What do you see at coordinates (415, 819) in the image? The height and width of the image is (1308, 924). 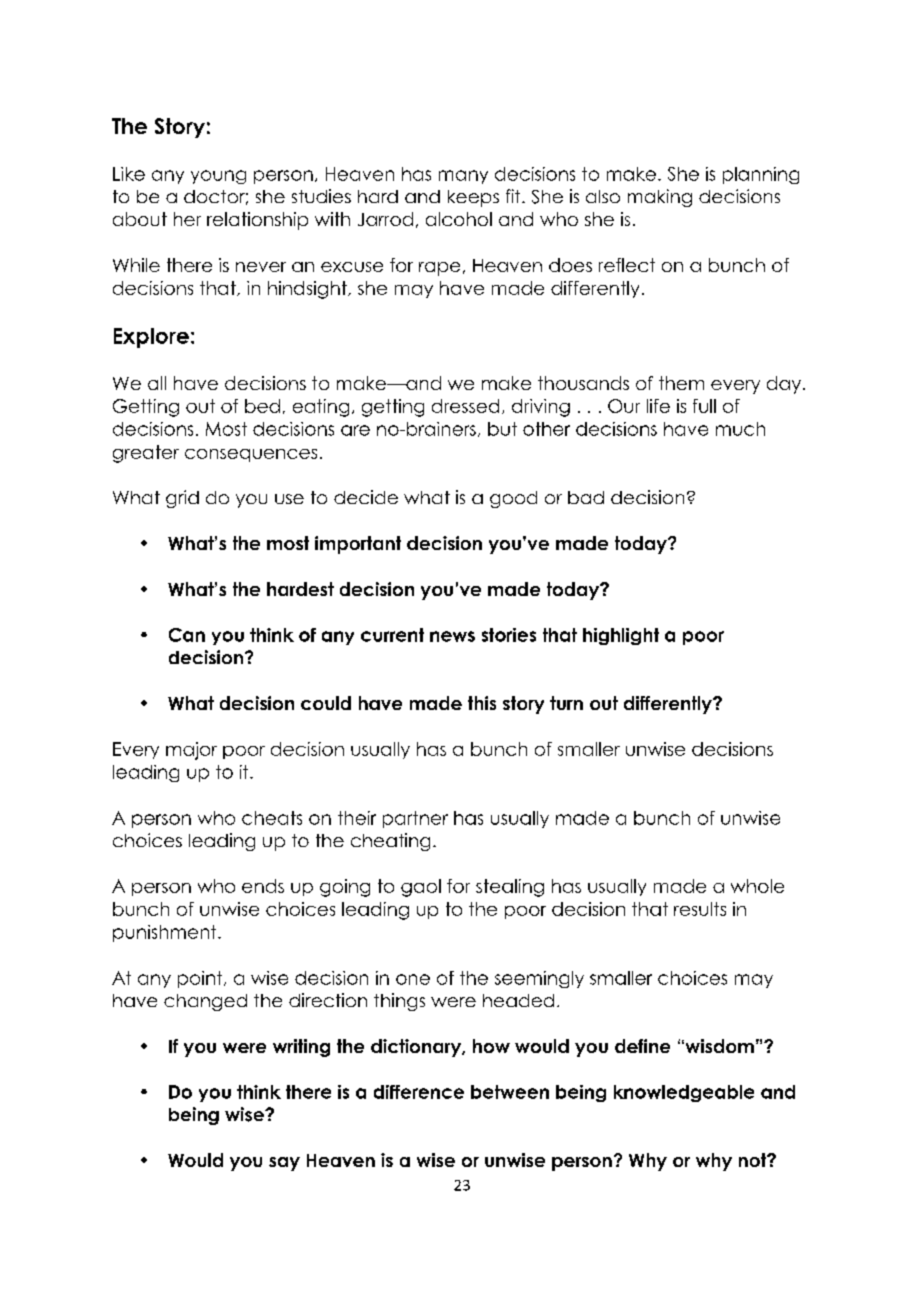 I see `partner` at bounding box center [415, 819].
